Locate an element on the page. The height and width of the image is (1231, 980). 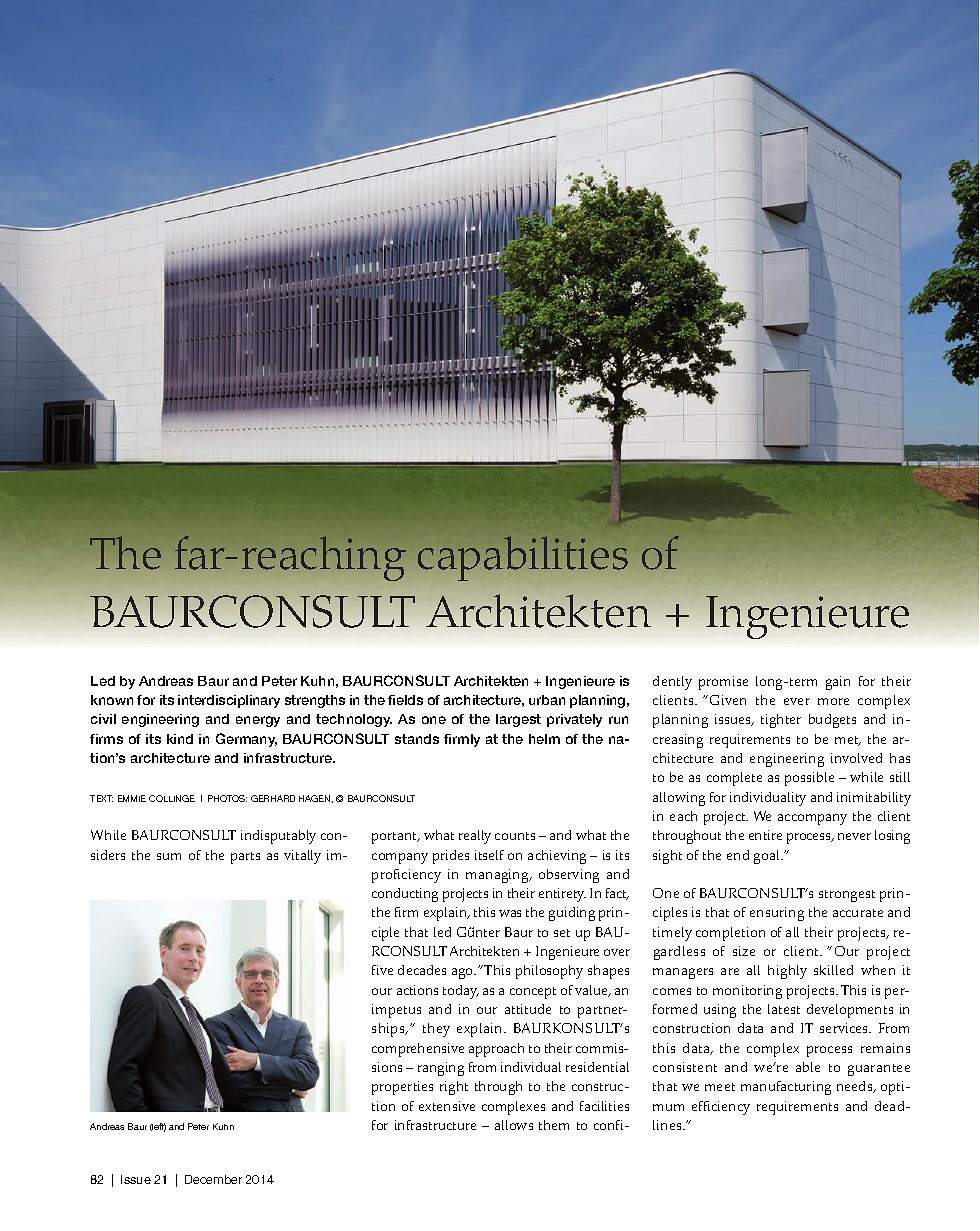
urban is located at coordinates (547, 700).
